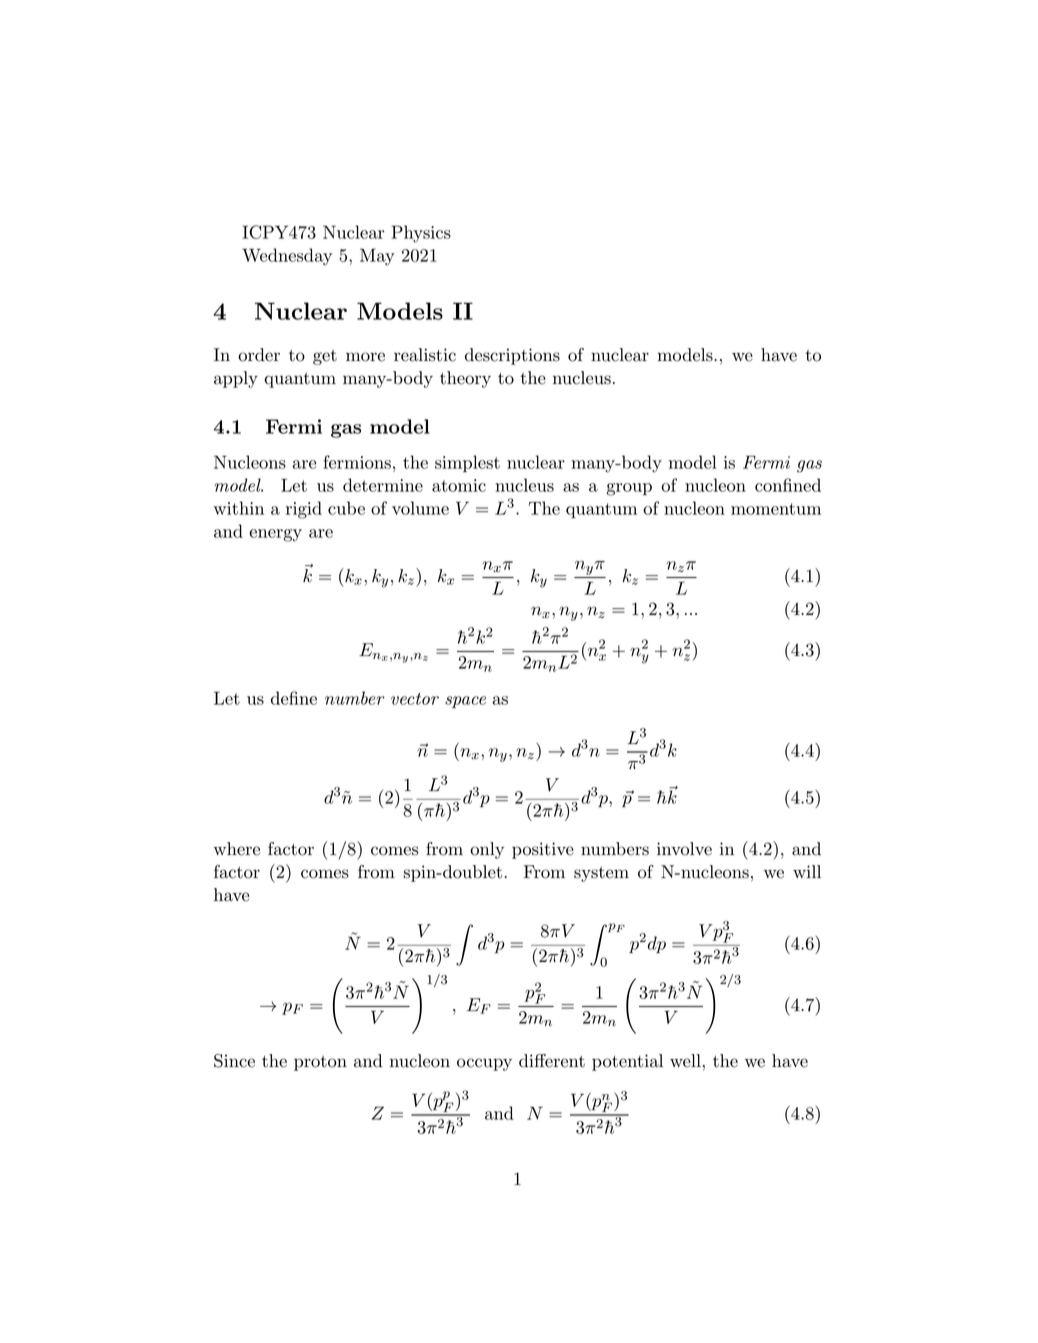 The height and width of the screenshot is (1343, 1038). Describe the element at coordinates (465, 702) in the screenshot. I see `space` at that location.
